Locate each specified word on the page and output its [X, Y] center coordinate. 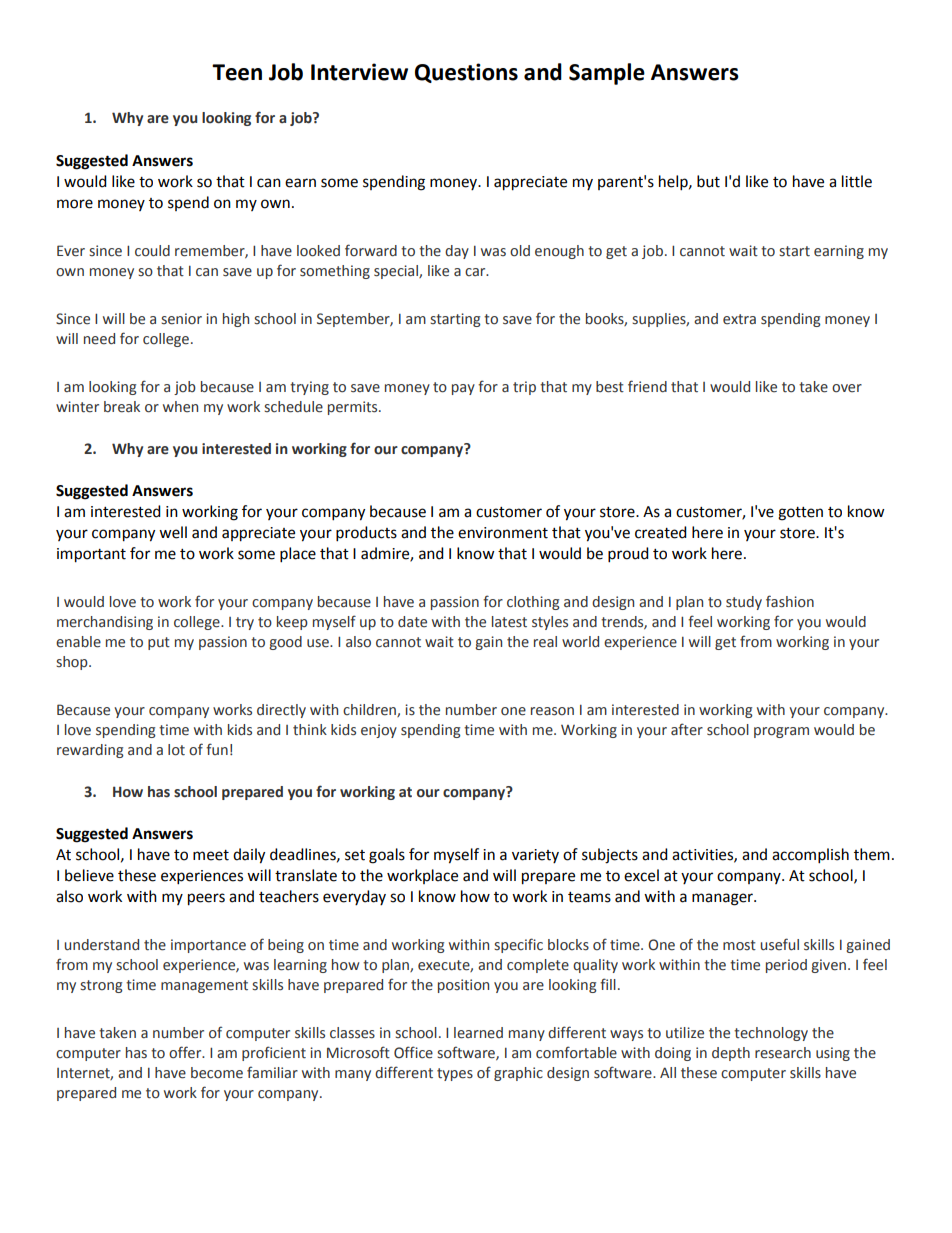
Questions [466, 73]
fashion [790, 601]
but [708, 181]
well [173, 532]
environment [503, 533]
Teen [237, 72]
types [455, 1074]
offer [186, 1052]
